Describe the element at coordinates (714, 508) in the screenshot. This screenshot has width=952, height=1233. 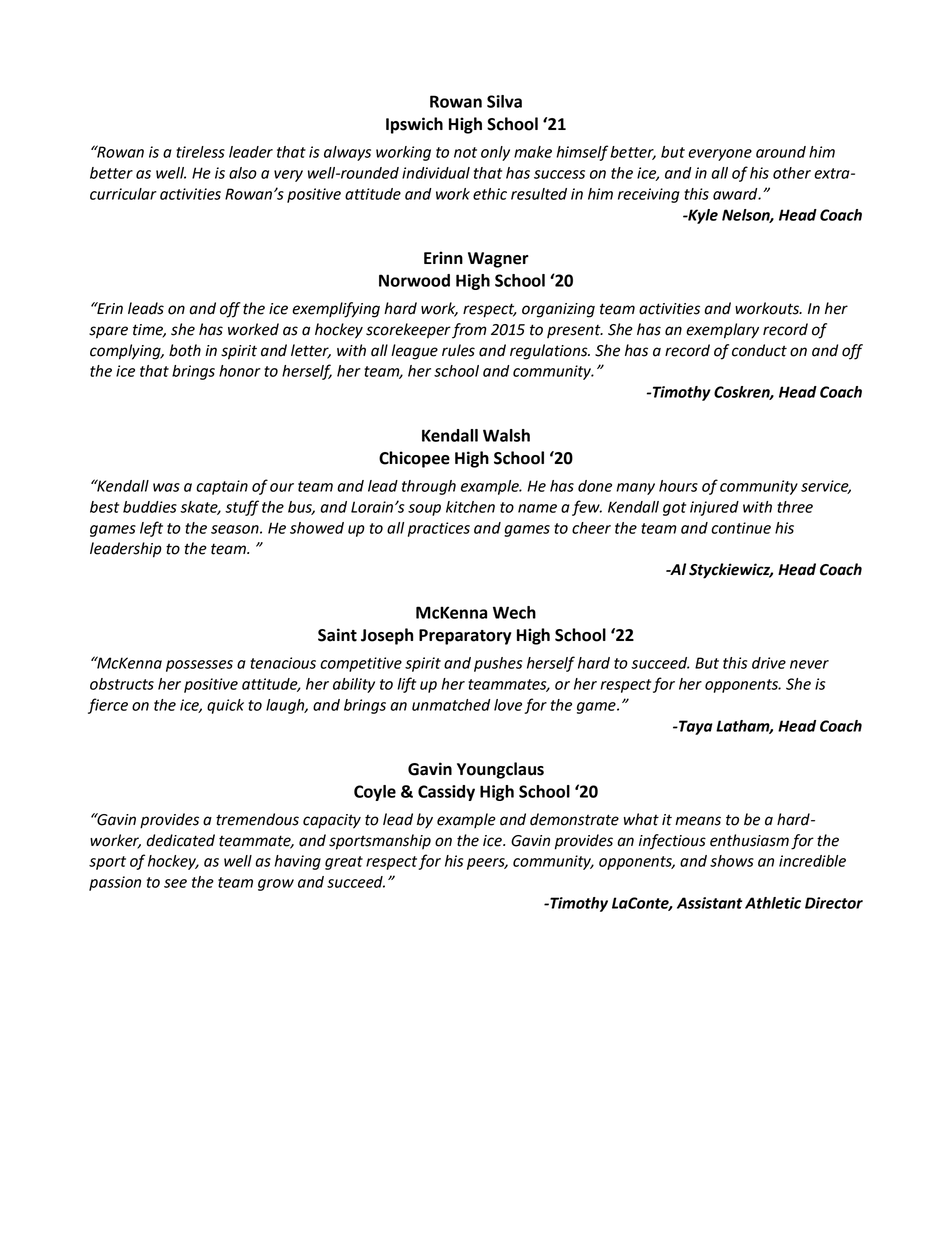
I see `injured` at that location.
